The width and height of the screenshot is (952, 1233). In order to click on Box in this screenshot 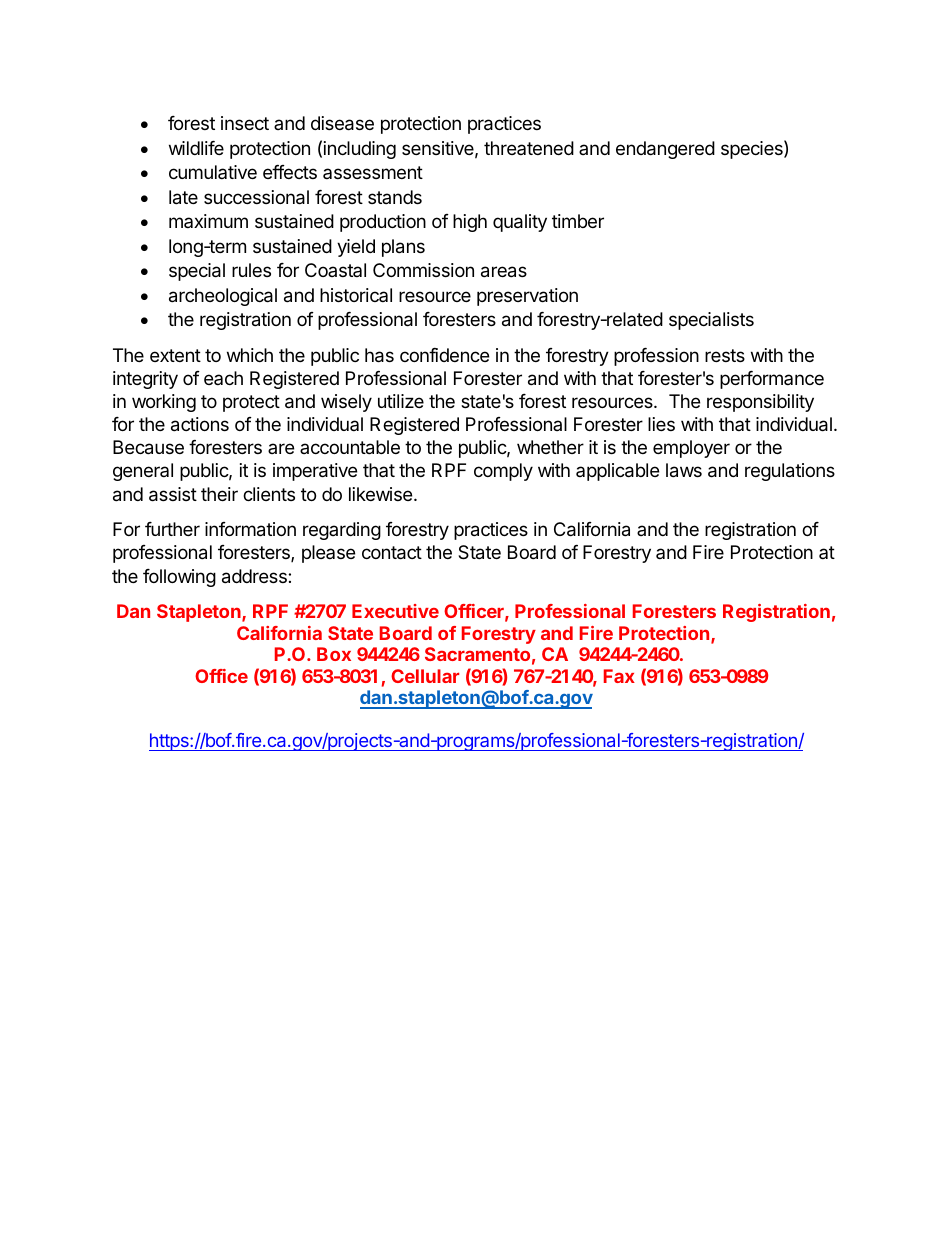, I will do `click(334, 654)`.
